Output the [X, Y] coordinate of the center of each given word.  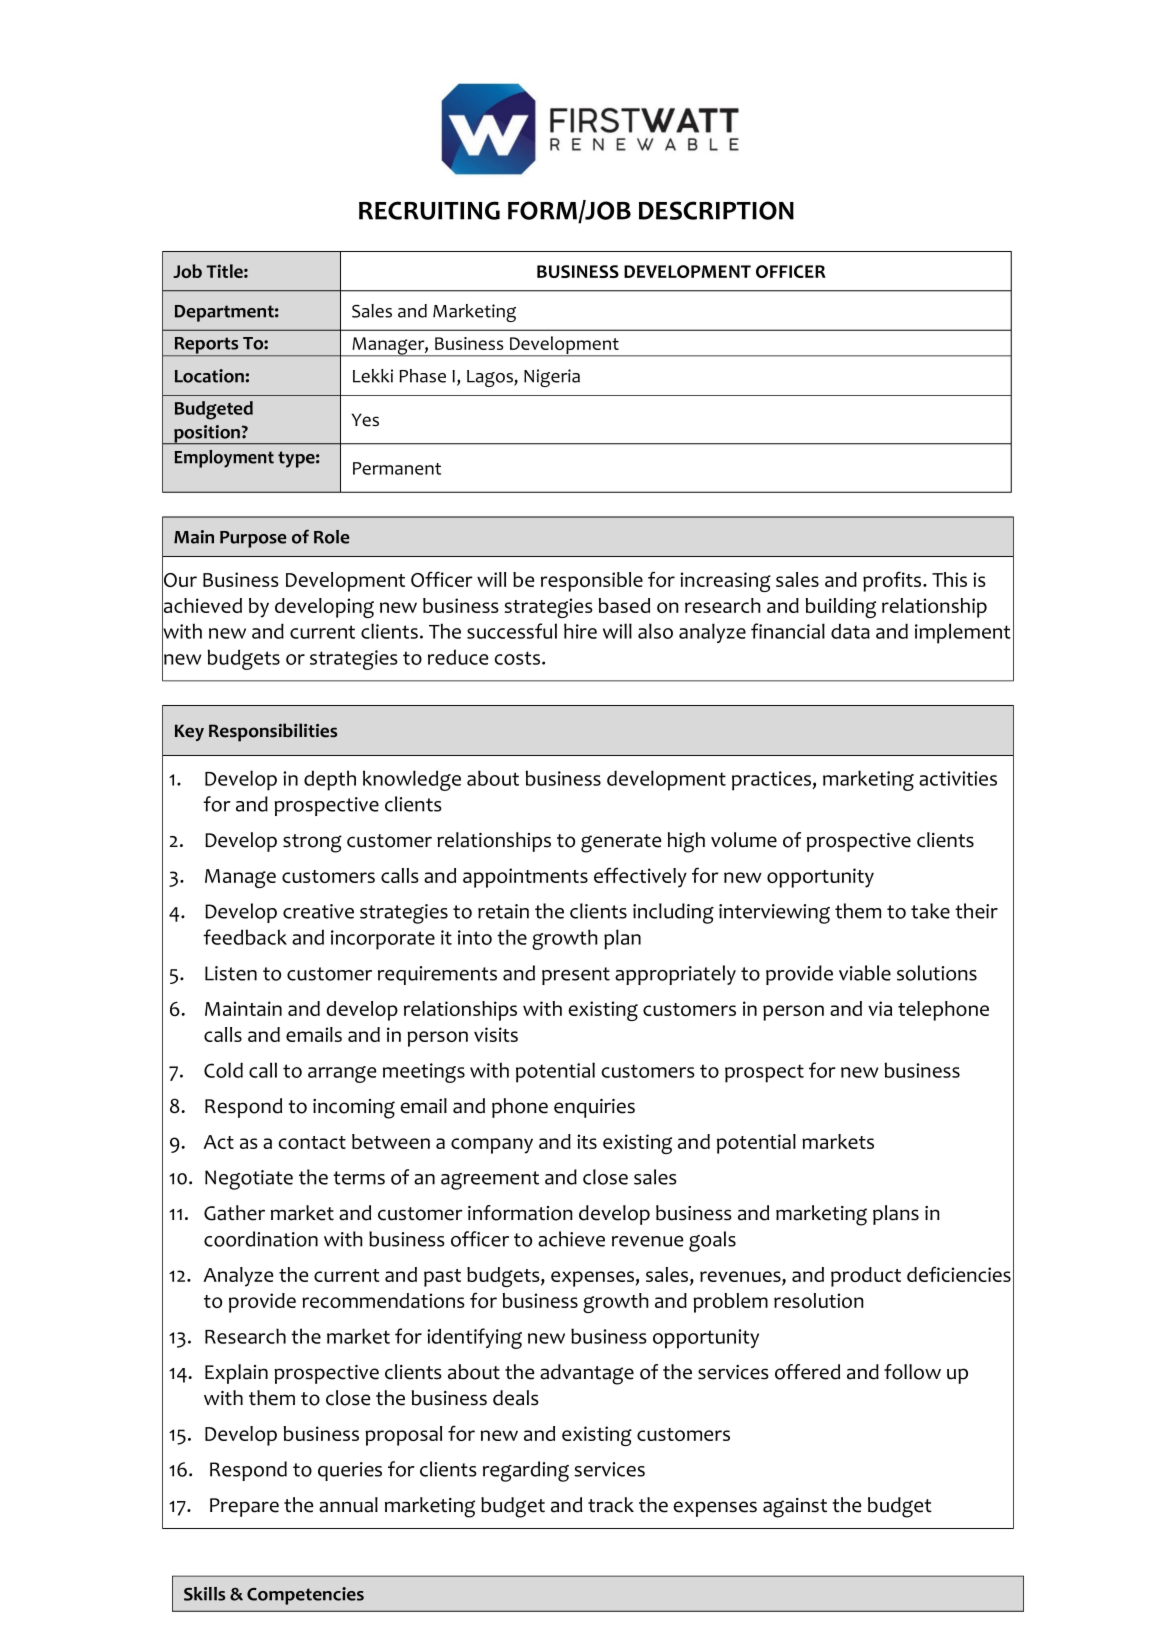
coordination [261, 1239]
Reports [206, 346]
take [930, 911]
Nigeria [552, 378]
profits [893, 581]
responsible [592, 582]
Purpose [253, 539]
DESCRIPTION [716, 210]
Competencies [305, 1596]
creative [318, 911]
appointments [525, 878]
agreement [490, 1180]
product [866, 1277]
